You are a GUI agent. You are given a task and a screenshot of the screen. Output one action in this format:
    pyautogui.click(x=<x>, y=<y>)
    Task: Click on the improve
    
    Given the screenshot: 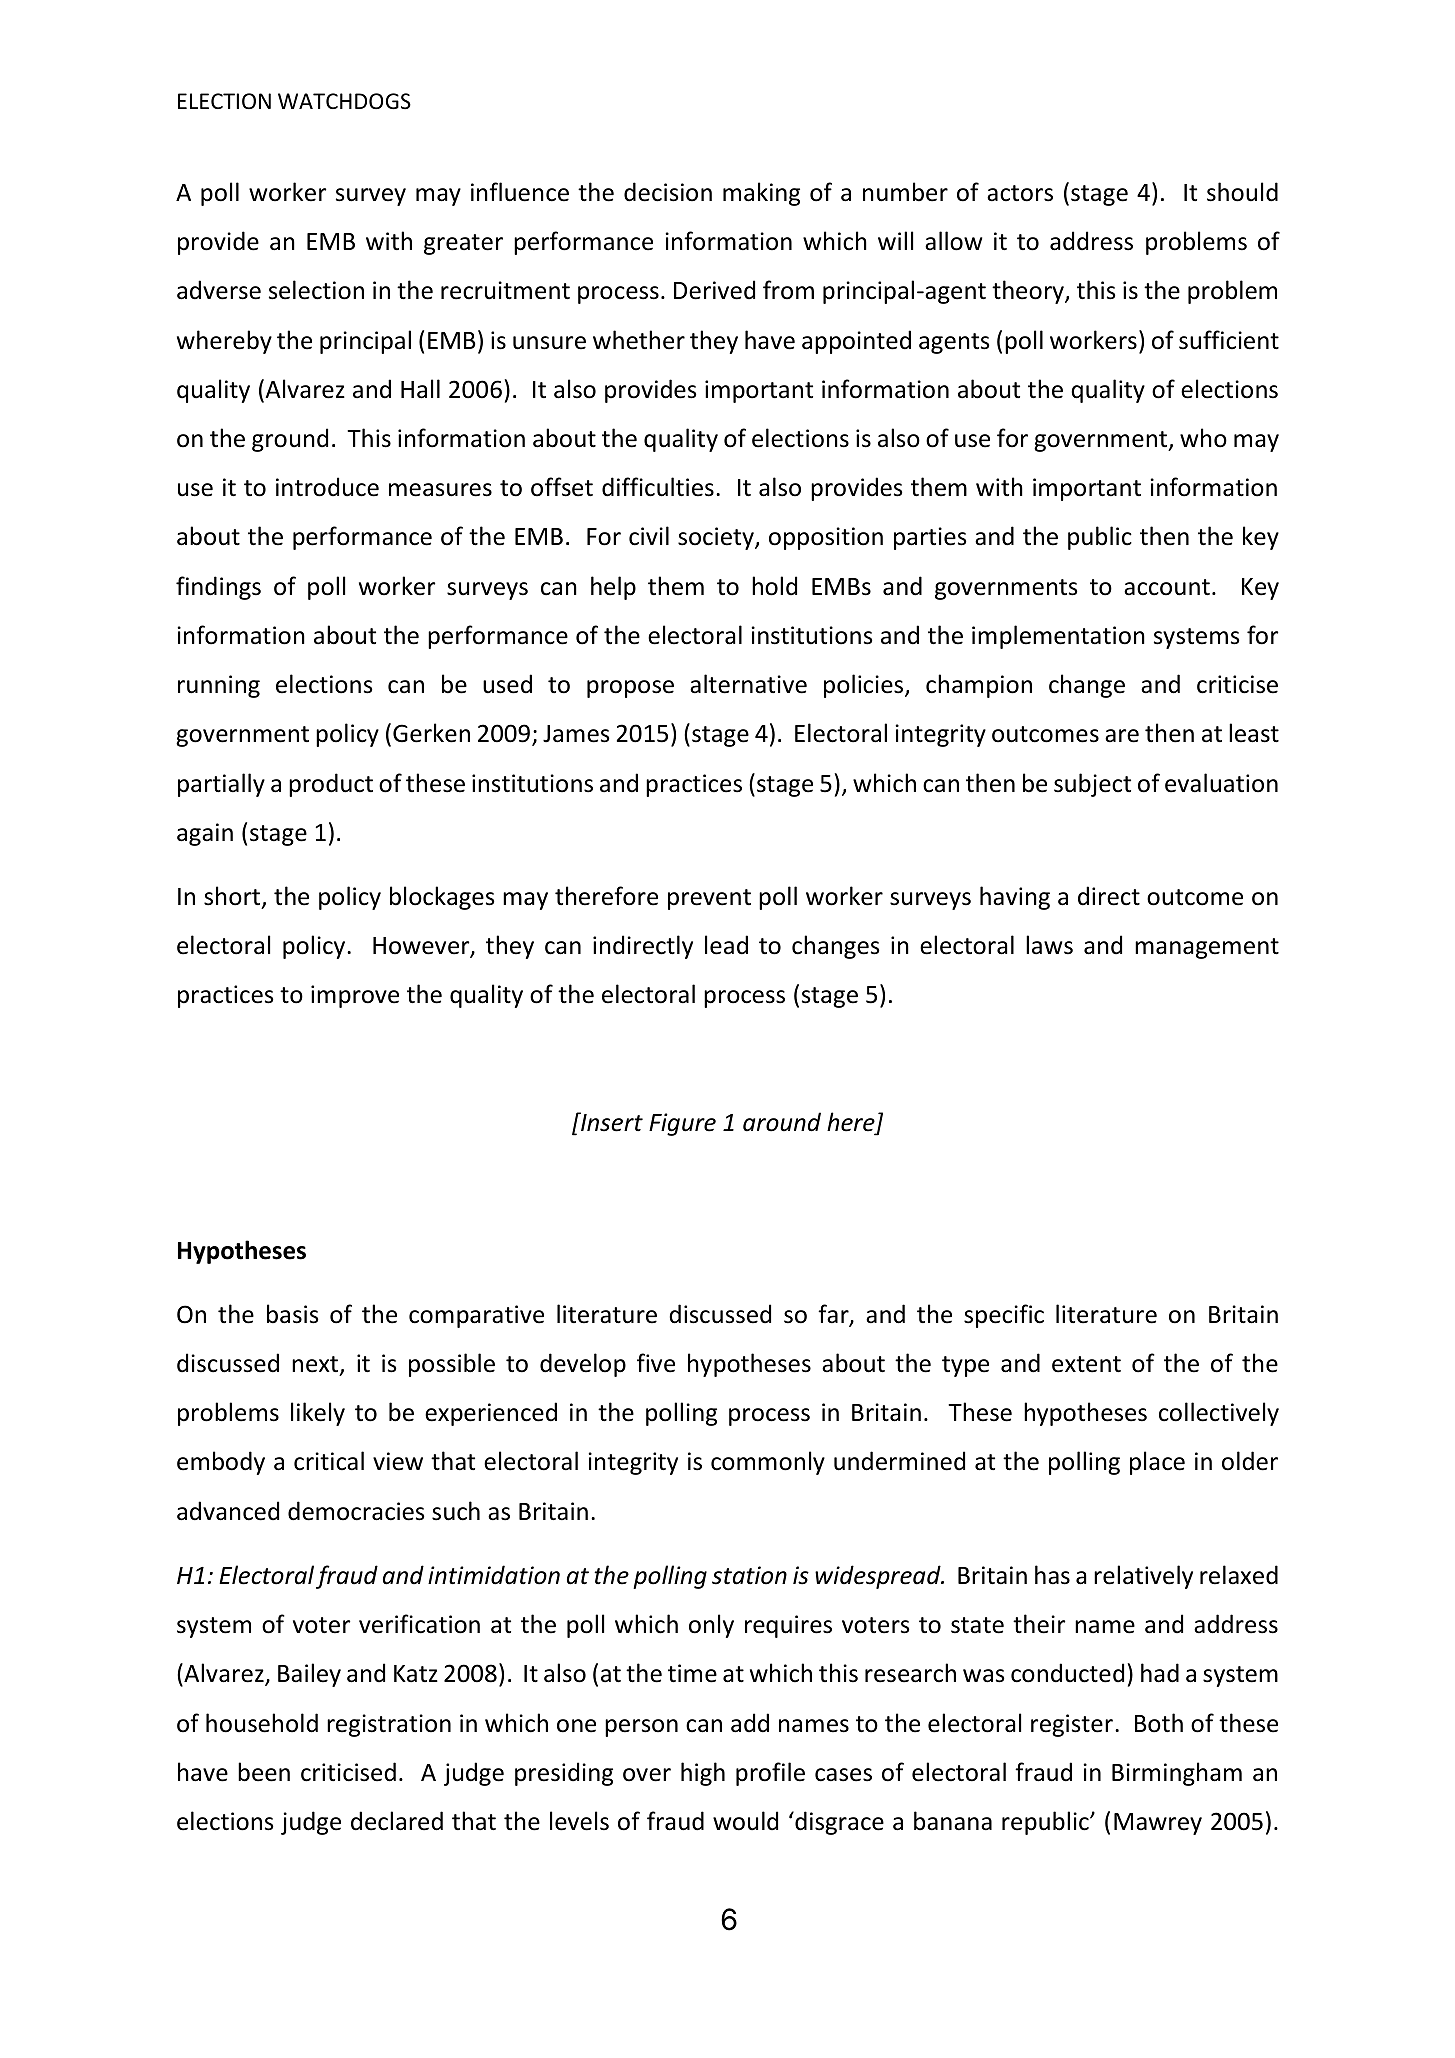 What is the action you would take?
    pyautogui.click(x=355, y=996)
